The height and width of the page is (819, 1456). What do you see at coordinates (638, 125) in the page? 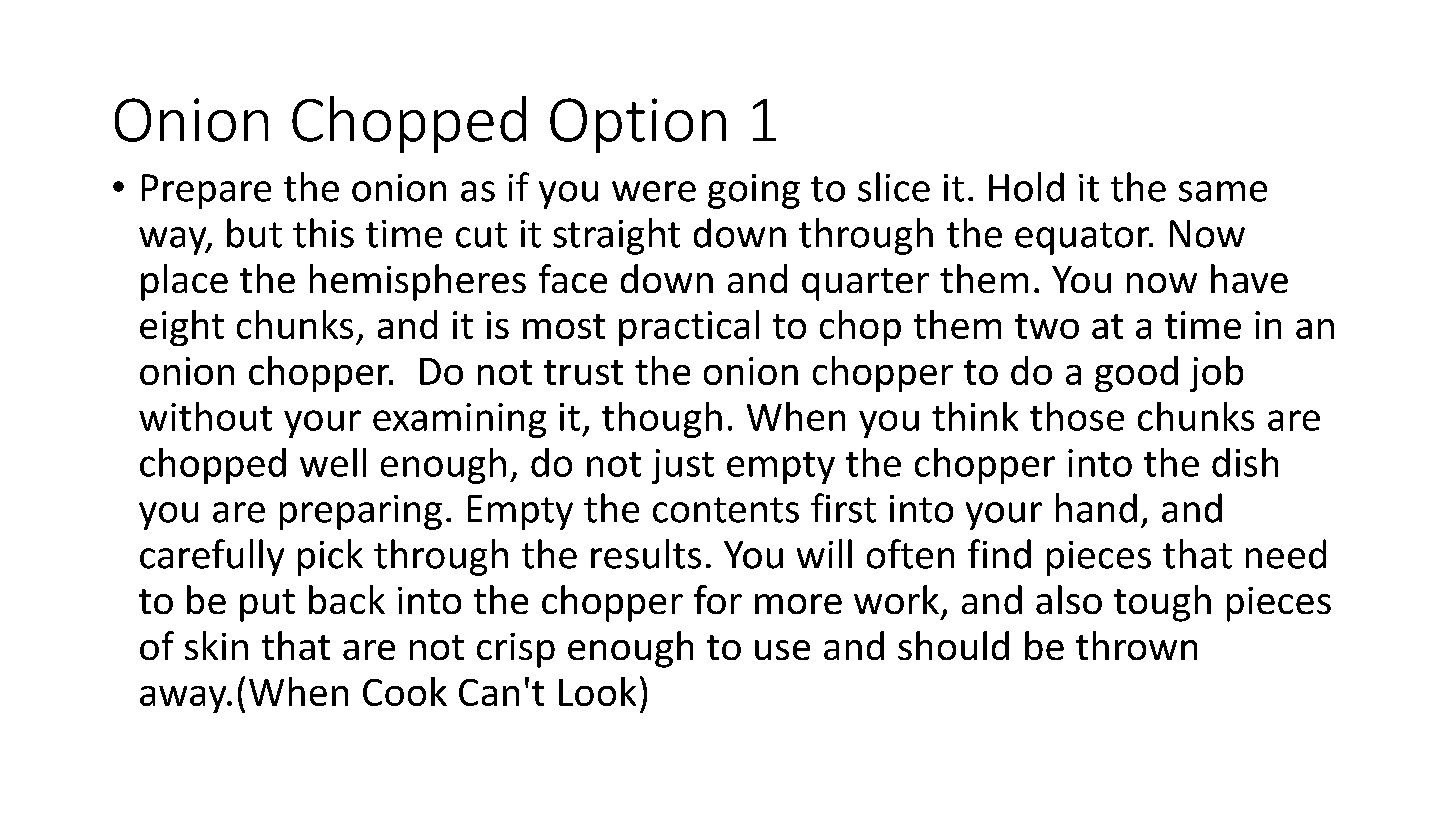
I see `Option` at bounding box center [638, 125].
